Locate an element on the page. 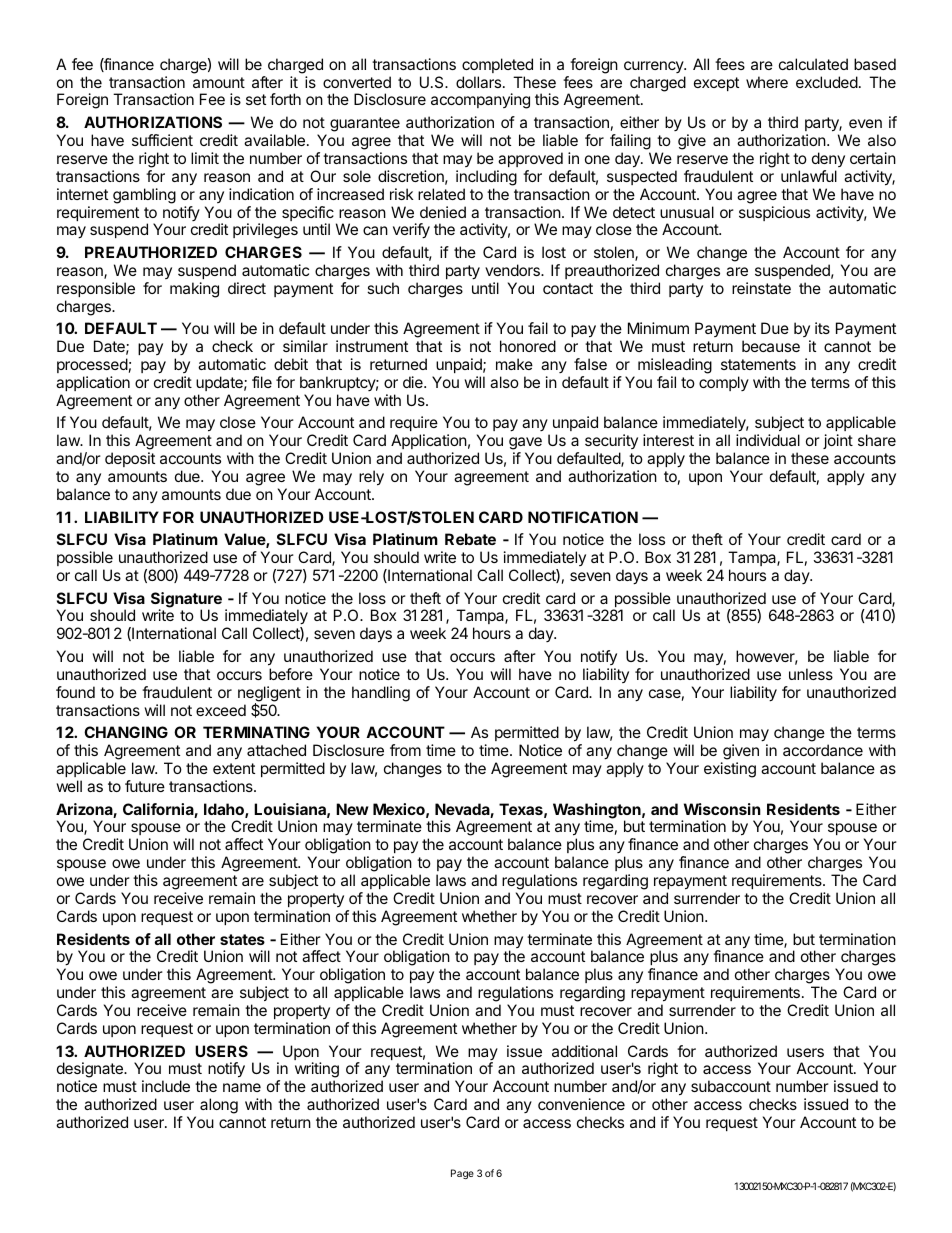 The width and height of the document is (952, 1233). Rebate is located at coordinates (470, 539).
